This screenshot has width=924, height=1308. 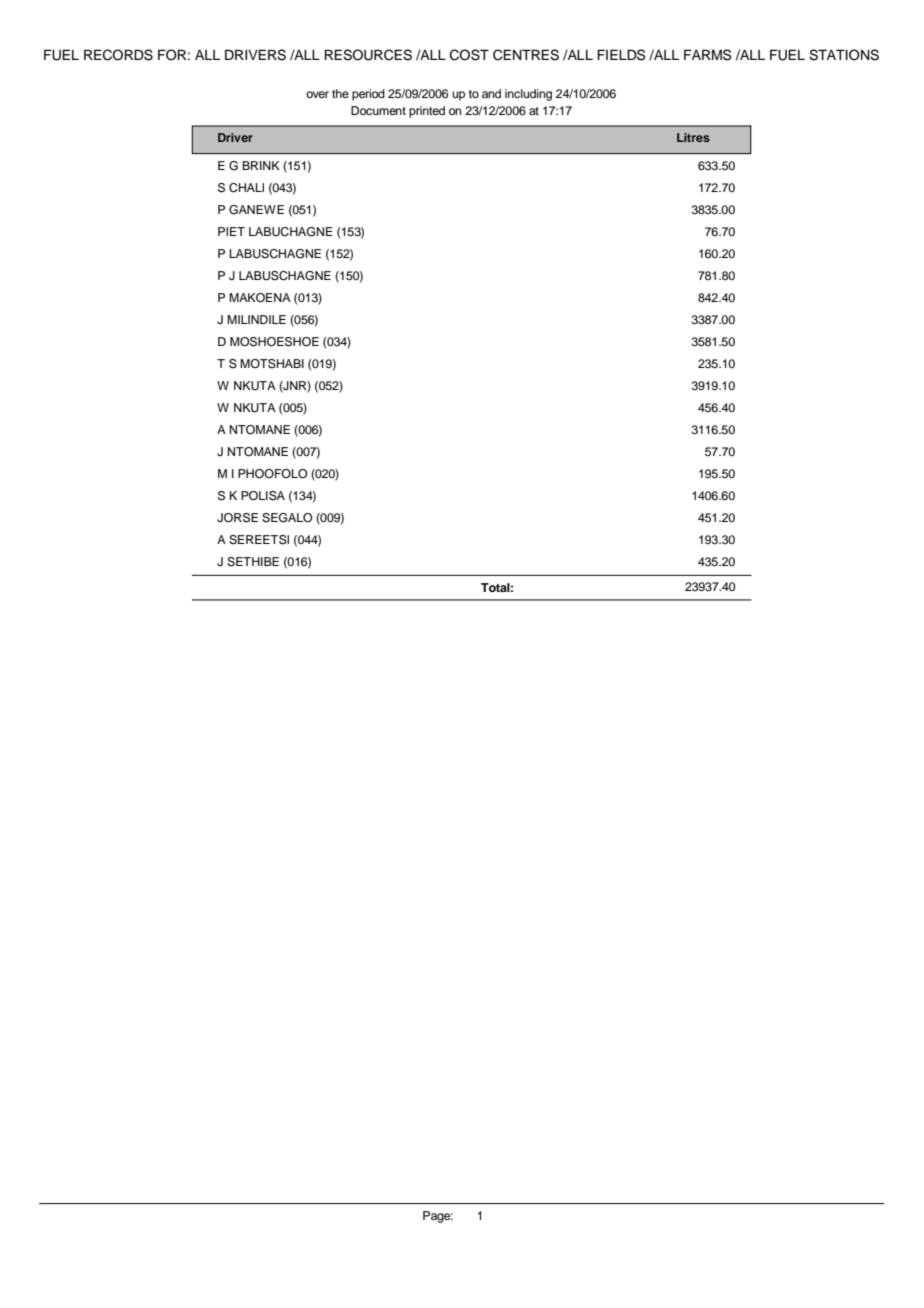 I want to click on PIET, so click(x=231, y=231).
